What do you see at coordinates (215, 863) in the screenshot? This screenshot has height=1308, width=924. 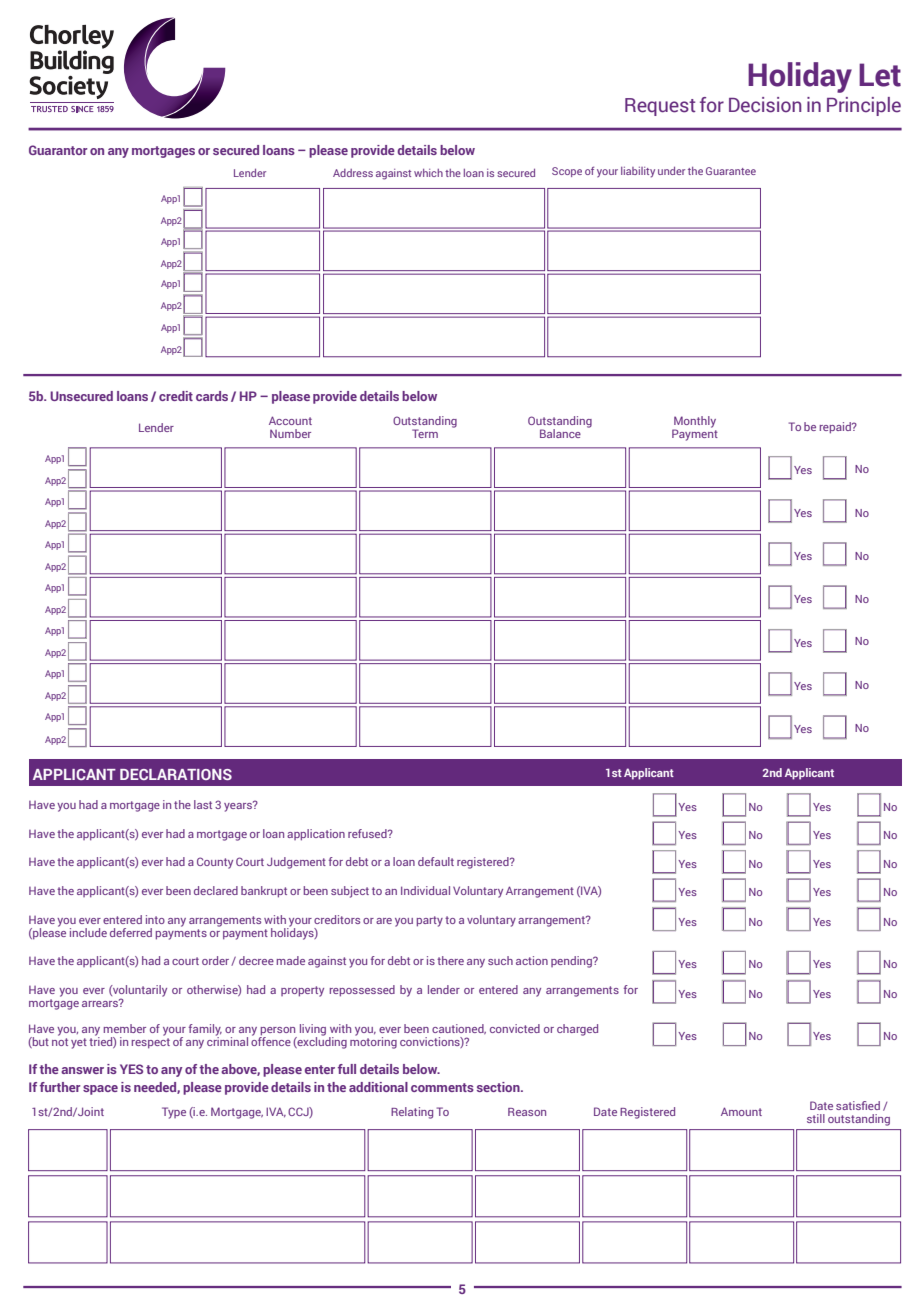 I see `County` at bounding box center [215, 863].
